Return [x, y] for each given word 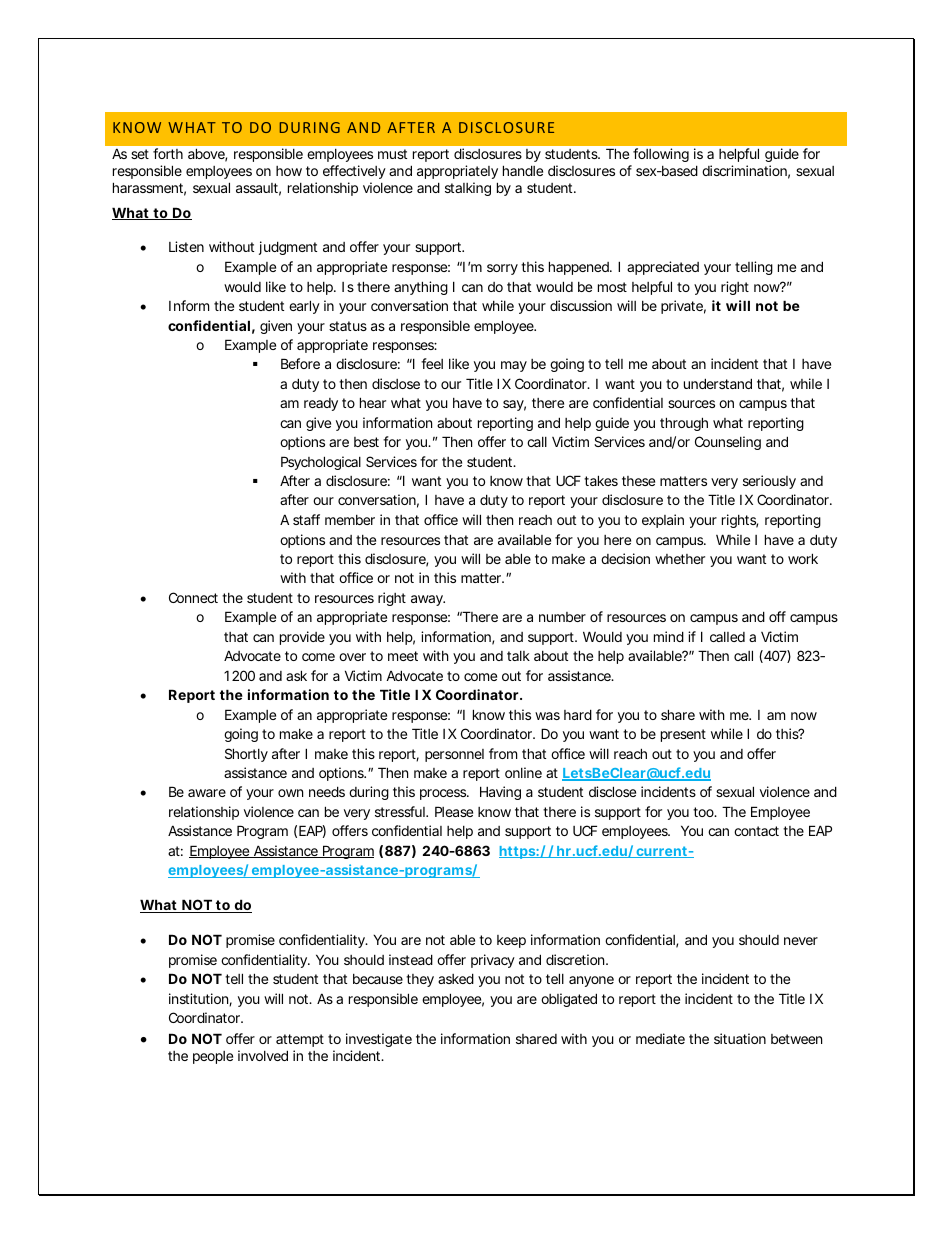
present [683, 735]
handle [523, 170]
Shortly [246, 755]
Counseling [728, 443]
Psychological [321, 463]
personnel [454, 755]
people [213, 1057]
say [514, 405]
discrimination [746, 172]
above [207, 155]
